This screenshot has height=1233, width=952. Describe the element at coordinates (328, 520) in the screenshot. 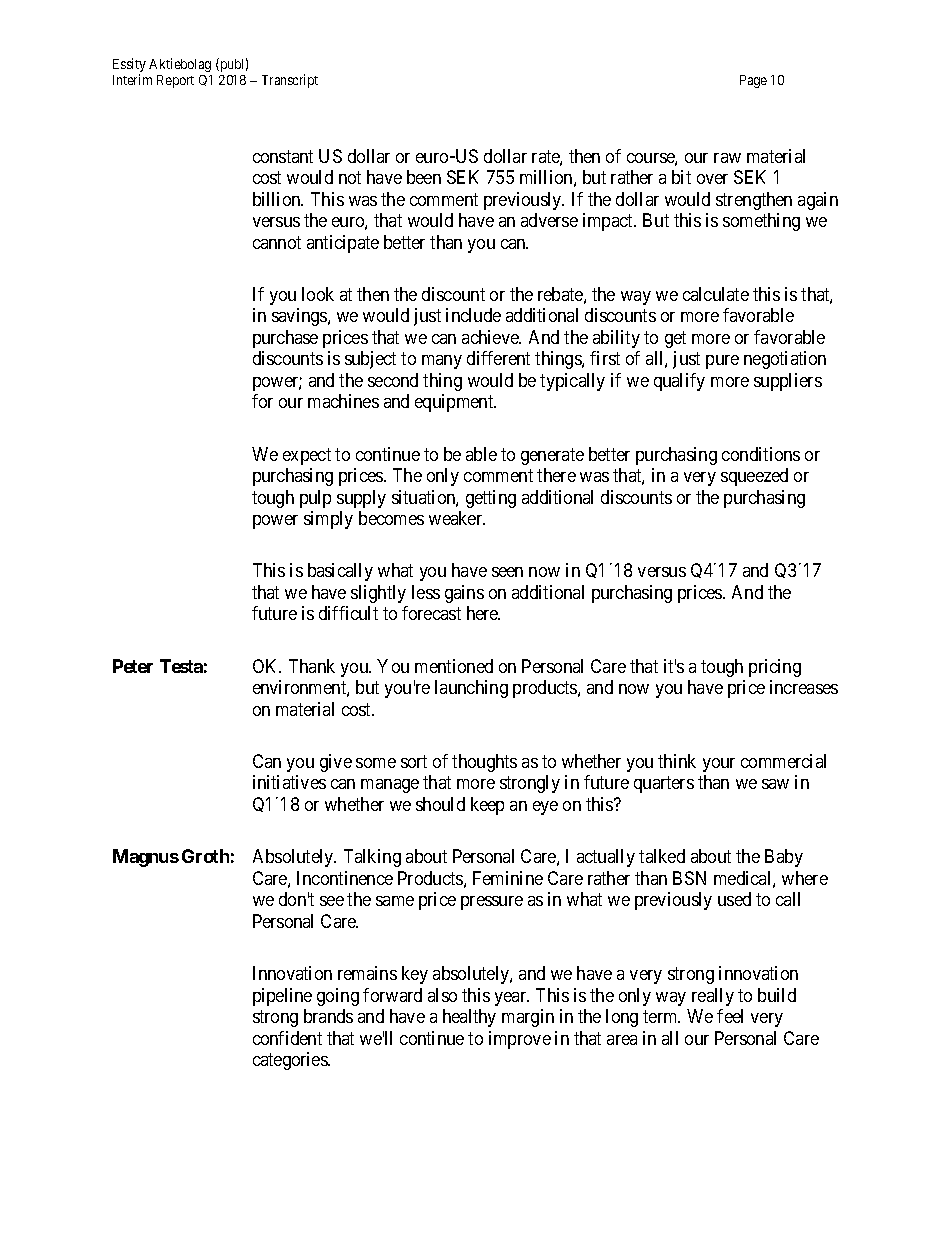

I see `simply` at that location.
